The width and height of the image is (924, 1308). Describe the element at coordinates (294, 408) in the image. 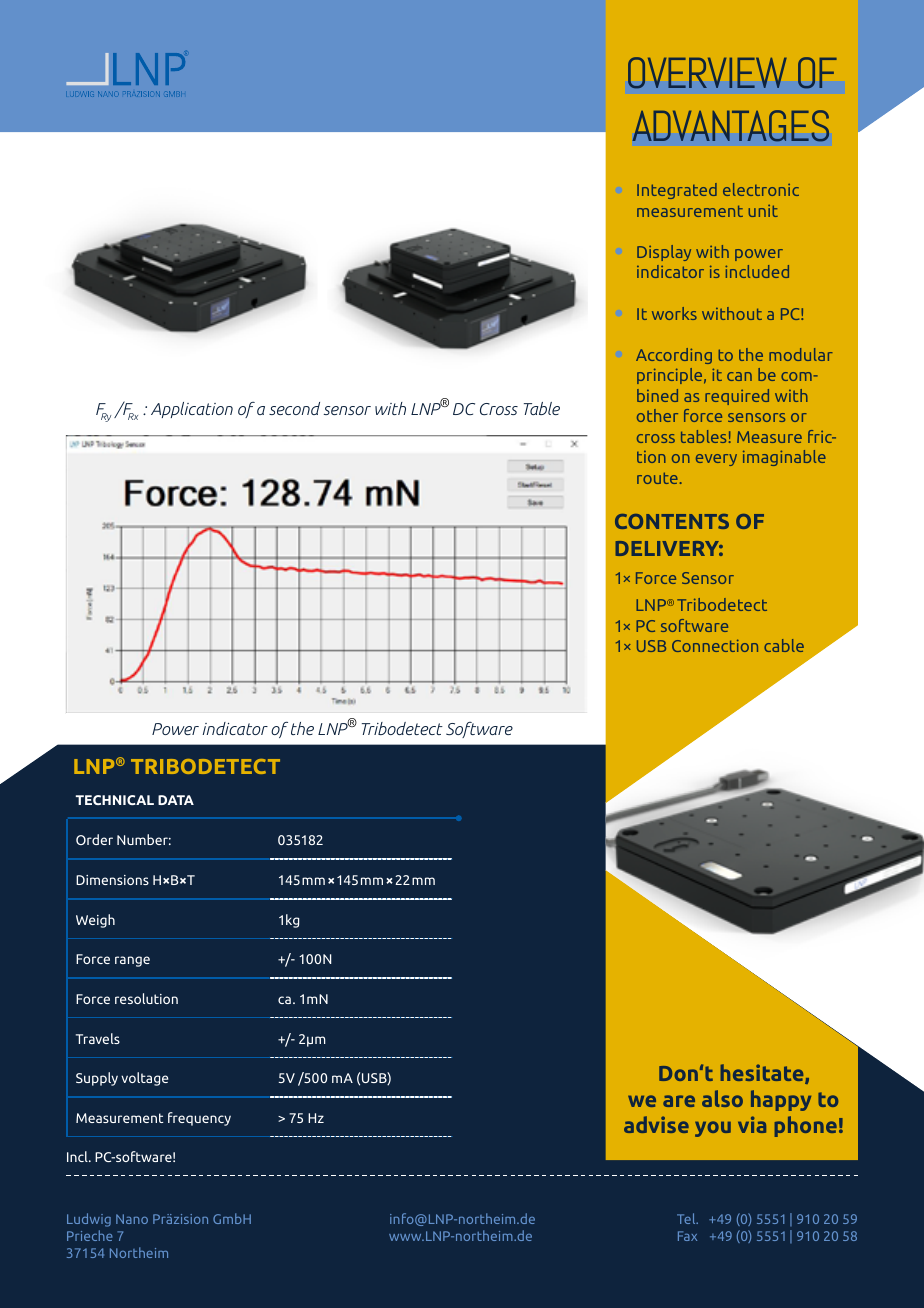

I see `second` at that location.
